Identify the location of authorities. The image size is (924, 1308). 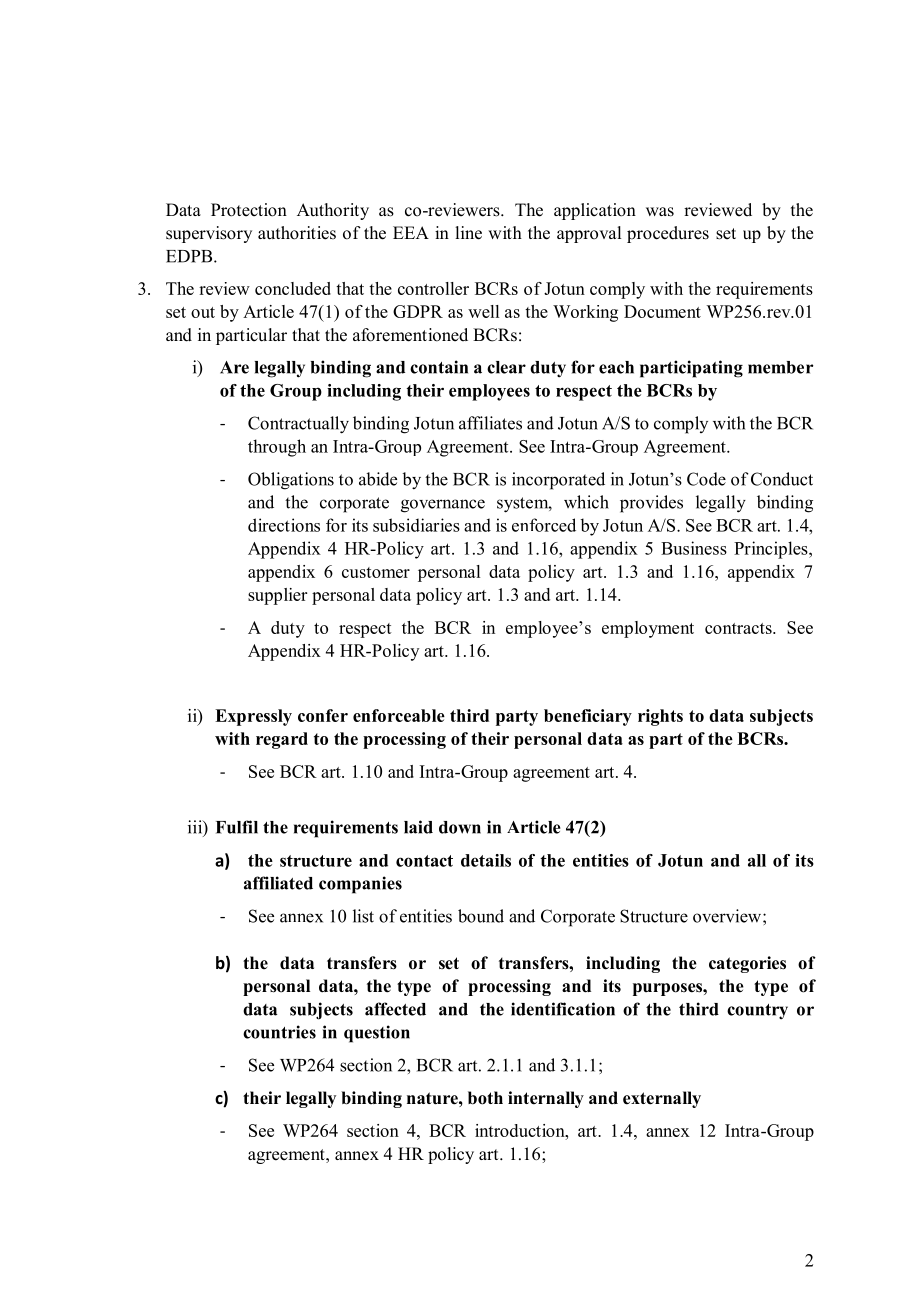
(297, 233).
